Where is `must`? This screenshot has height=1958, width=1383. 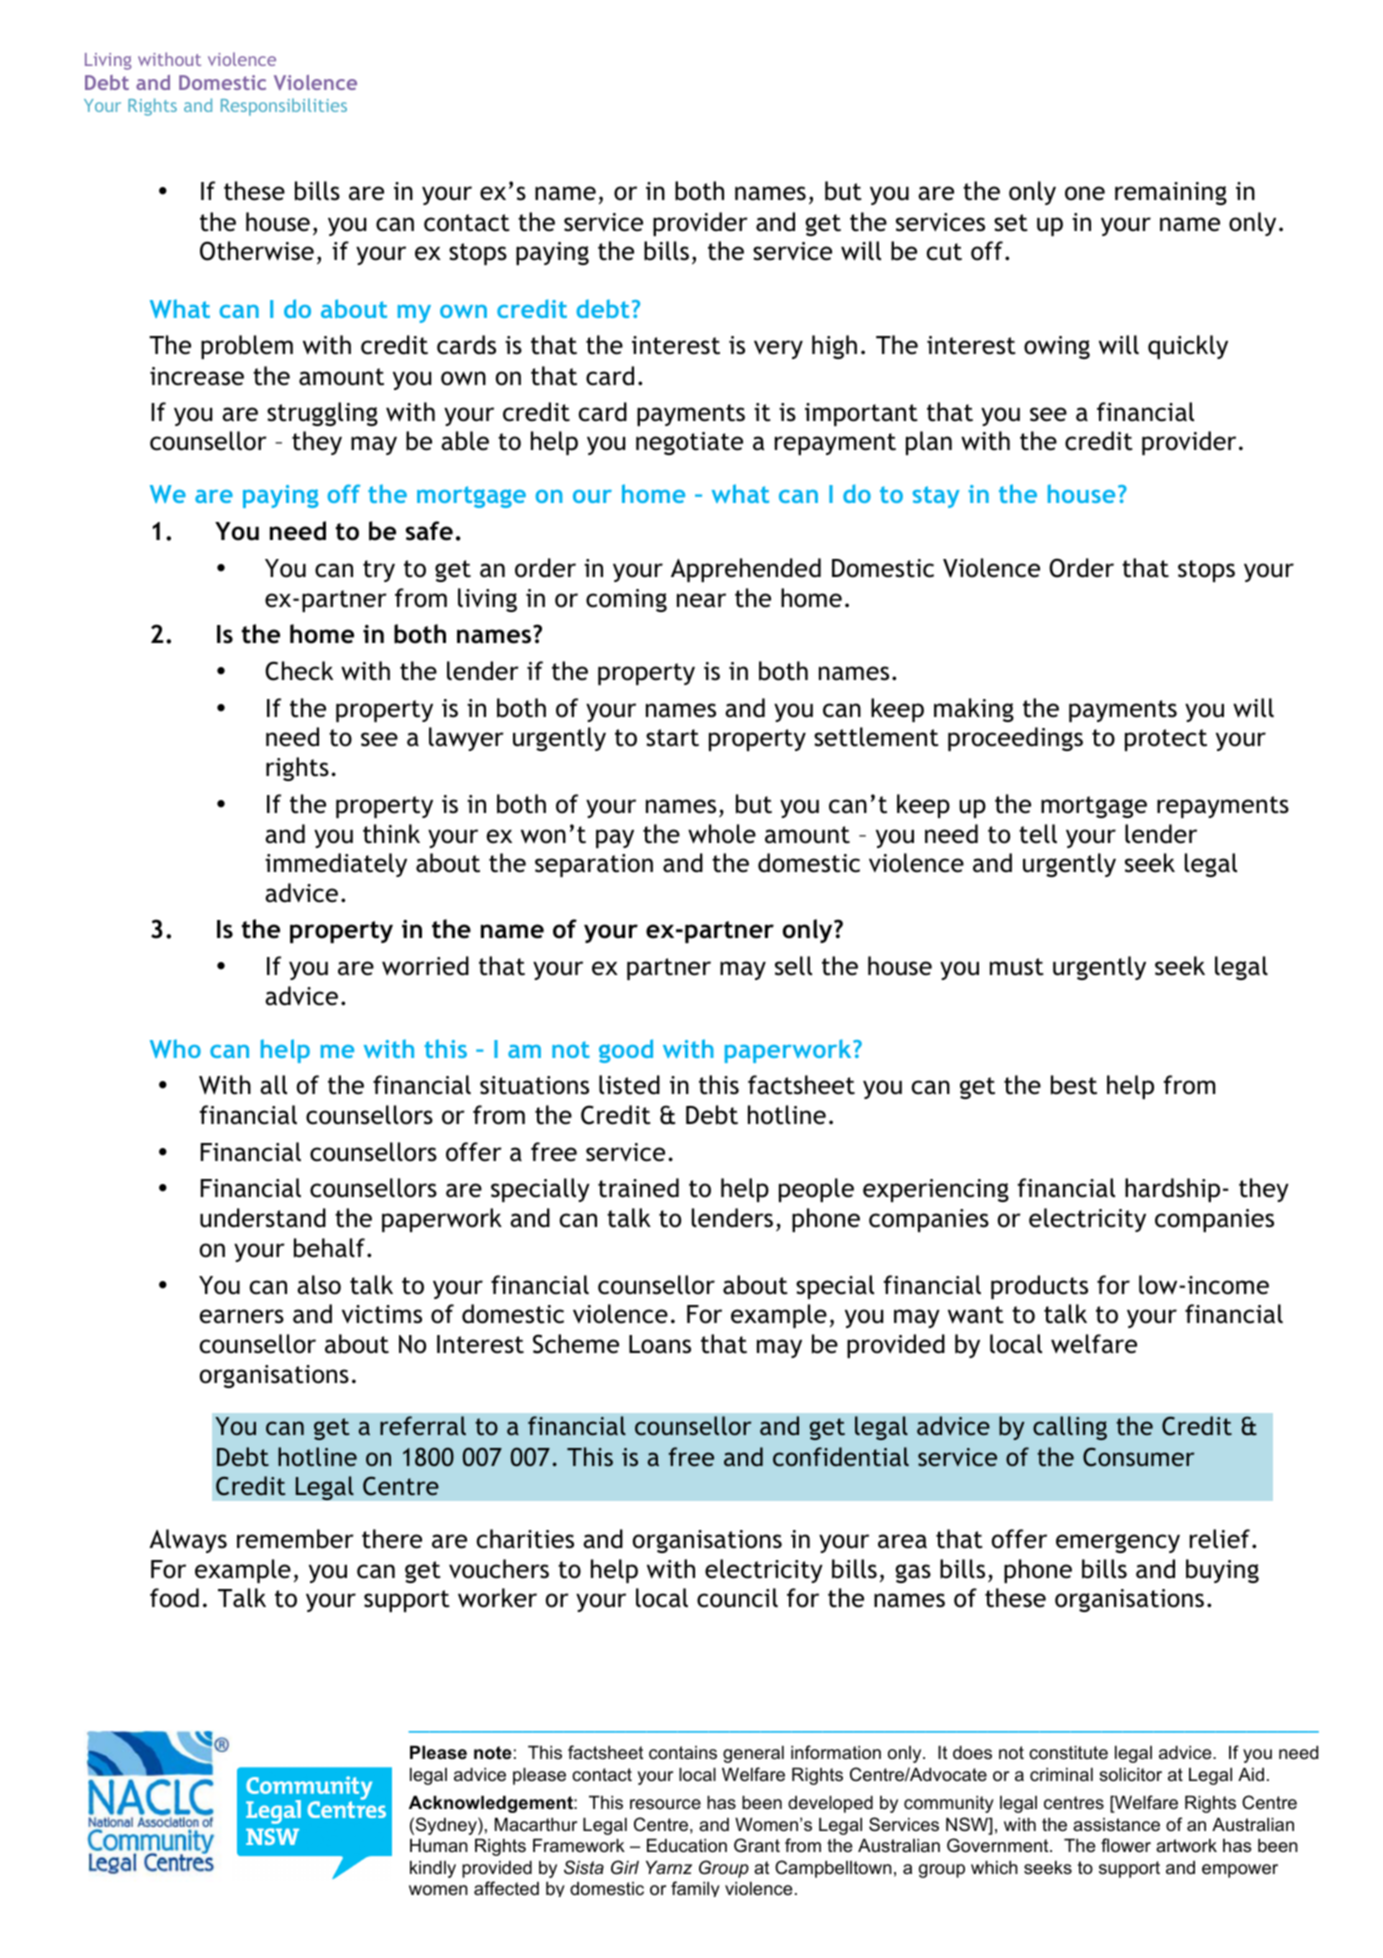
must is located at coordinates (1017, 967).
